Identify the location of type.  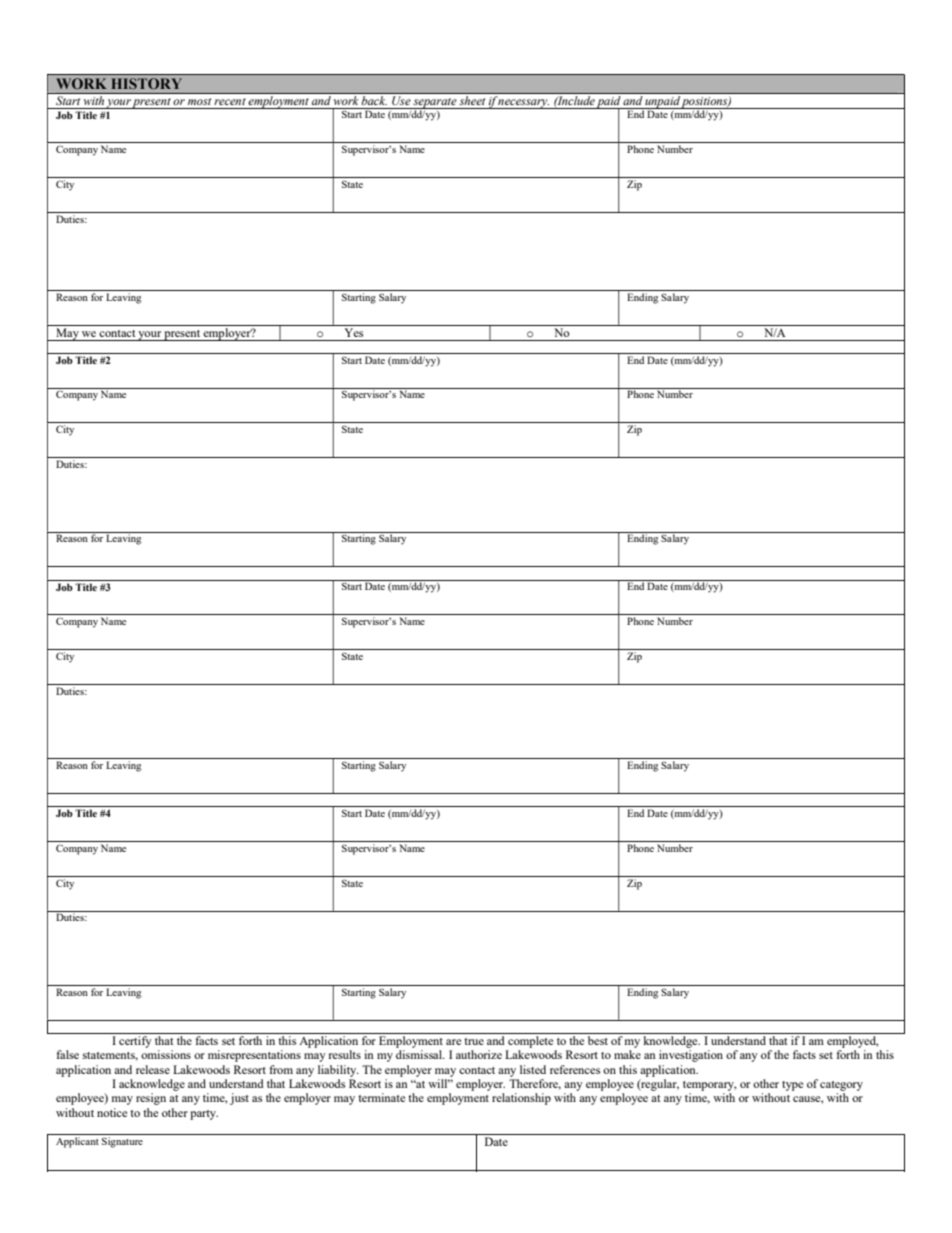
(792, 1086).
